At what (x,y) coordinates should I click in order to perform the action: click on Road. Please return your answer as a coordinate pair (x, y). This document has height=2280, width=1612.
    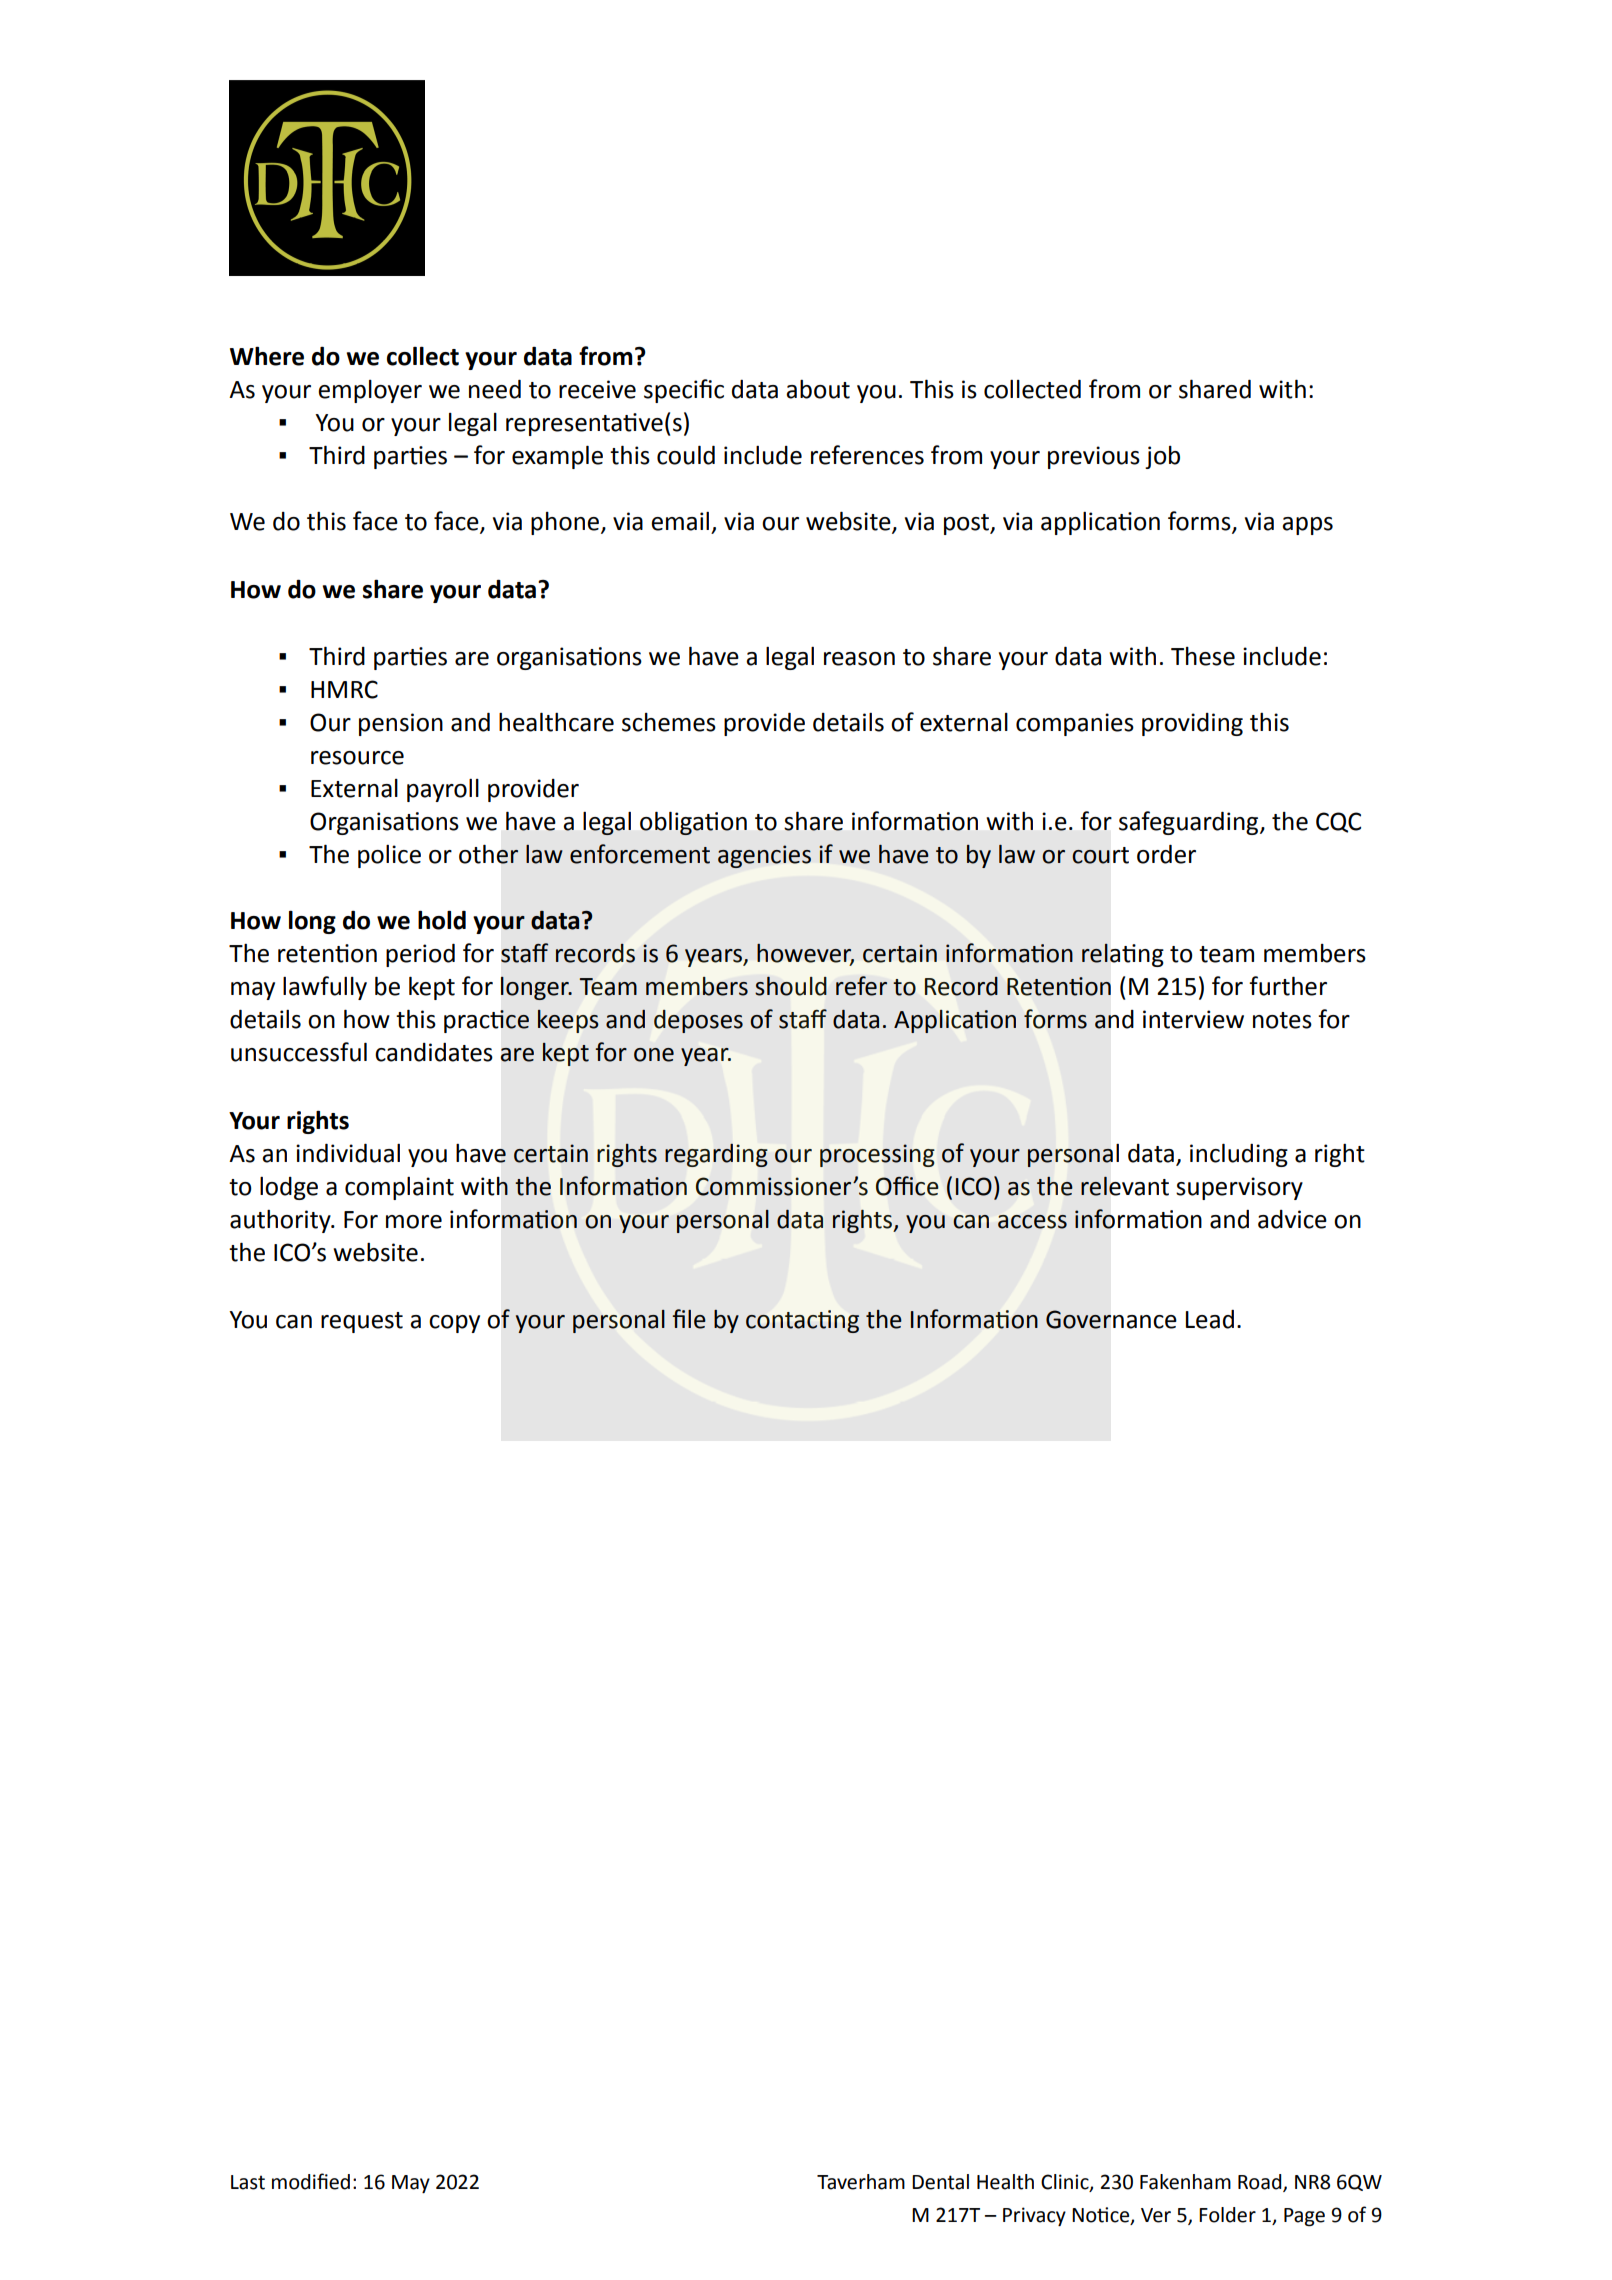
    Looking at the image, I should click on (1261, 2183).
